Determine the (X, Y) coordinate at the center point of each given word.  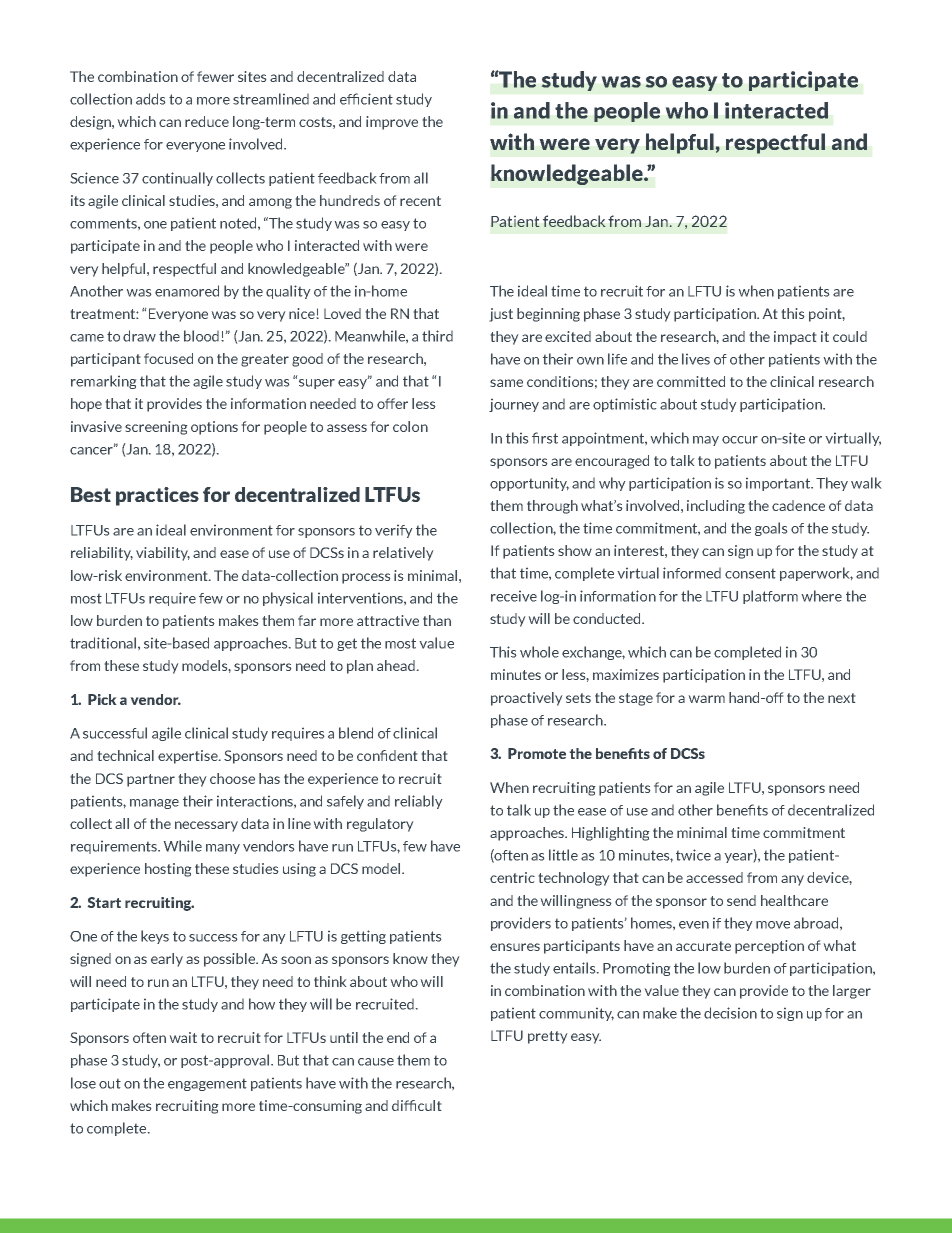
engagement (207, 1084)
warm (706, 699)
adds (151, 99)
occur (740, 440)
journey (514, 405)
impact (795, 338)
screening (156, 428)
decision (730, 1013)
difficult (417, 1105)
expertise (189, 757)
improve (392, 123)
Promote (537, 753)
